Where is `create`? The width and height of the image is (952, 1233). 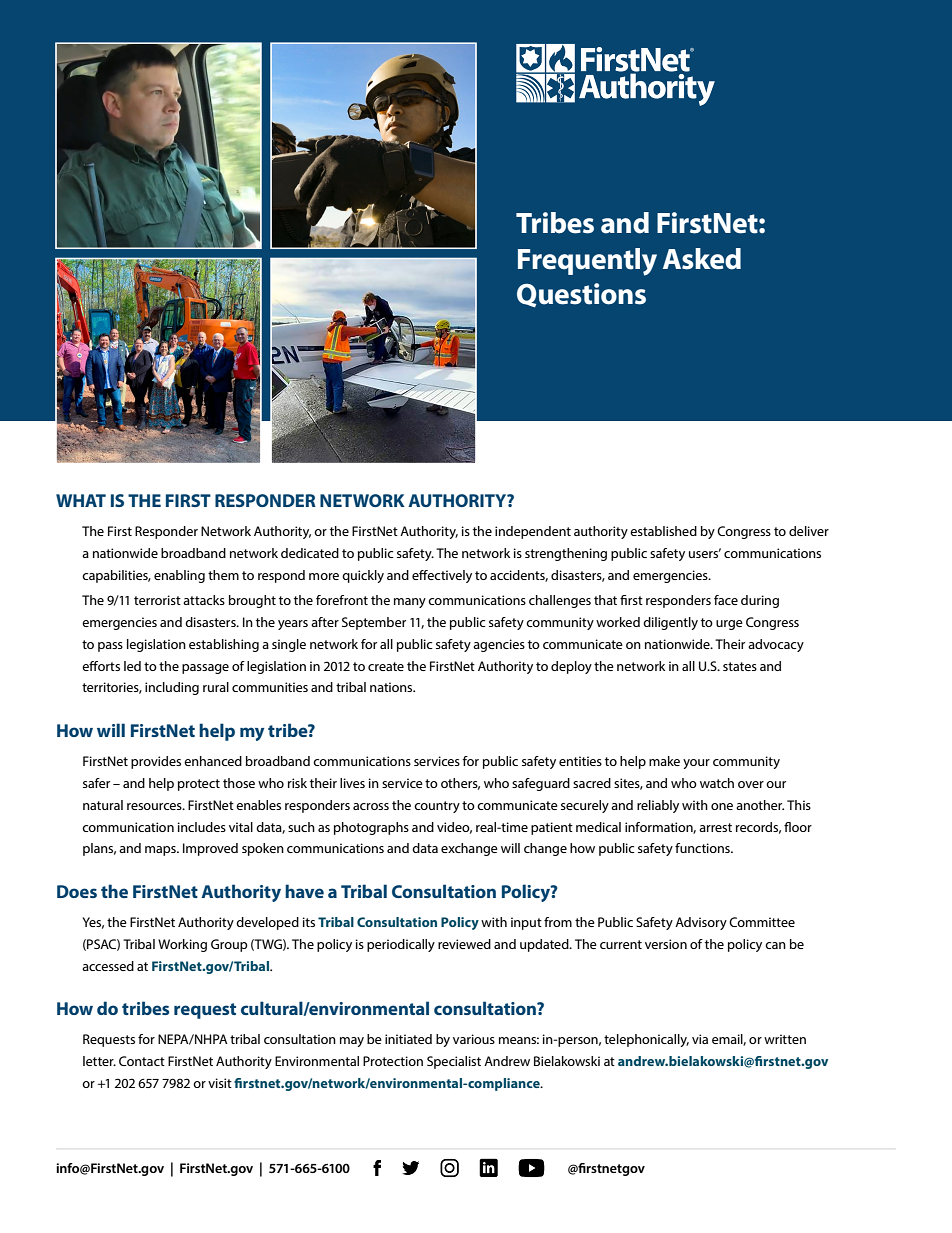
create is located at coordinates (386, 666).
